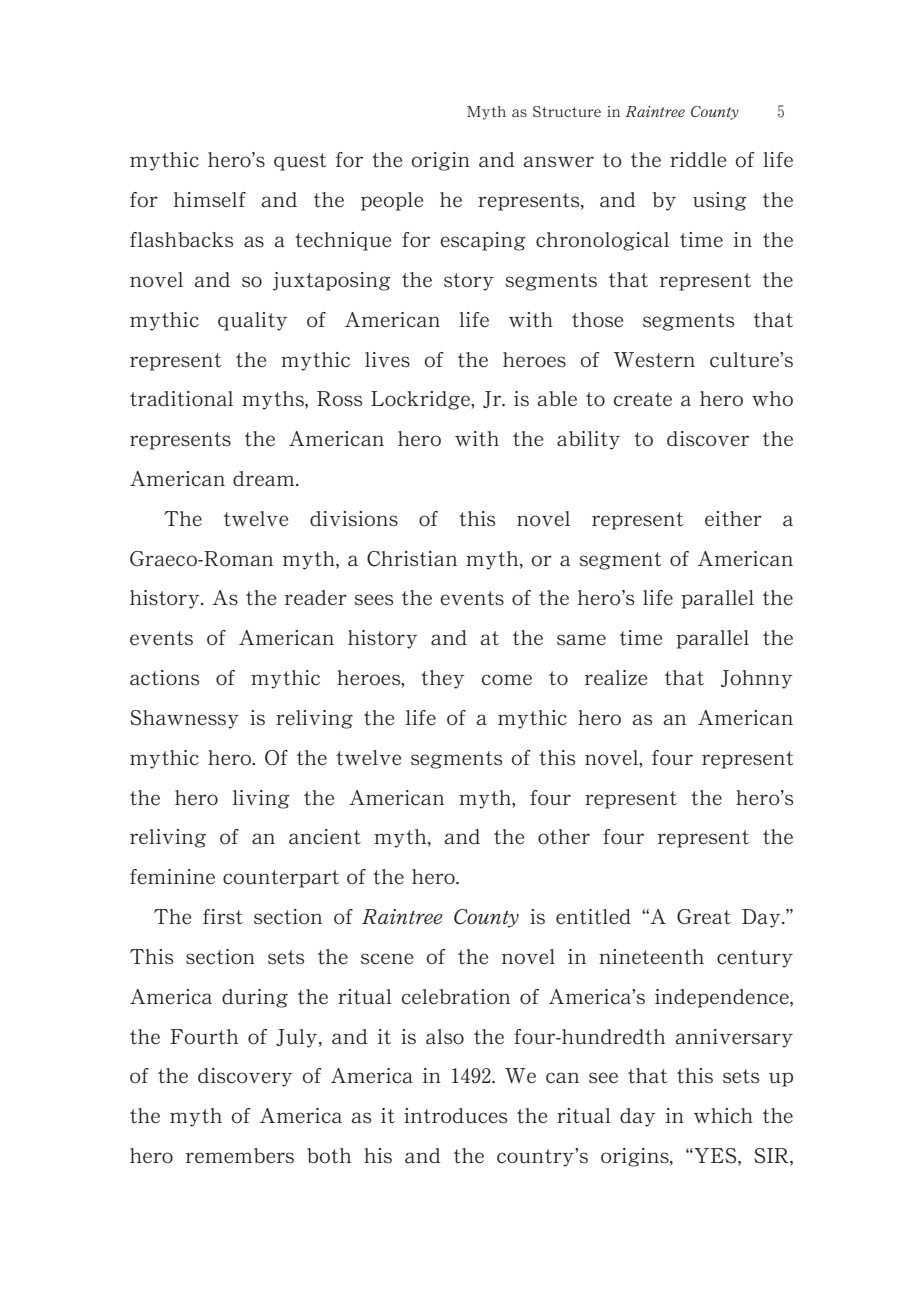 Image resolution: width=924 pixels, height=1313 pixels. I want to click on they, so click(443, 679).
